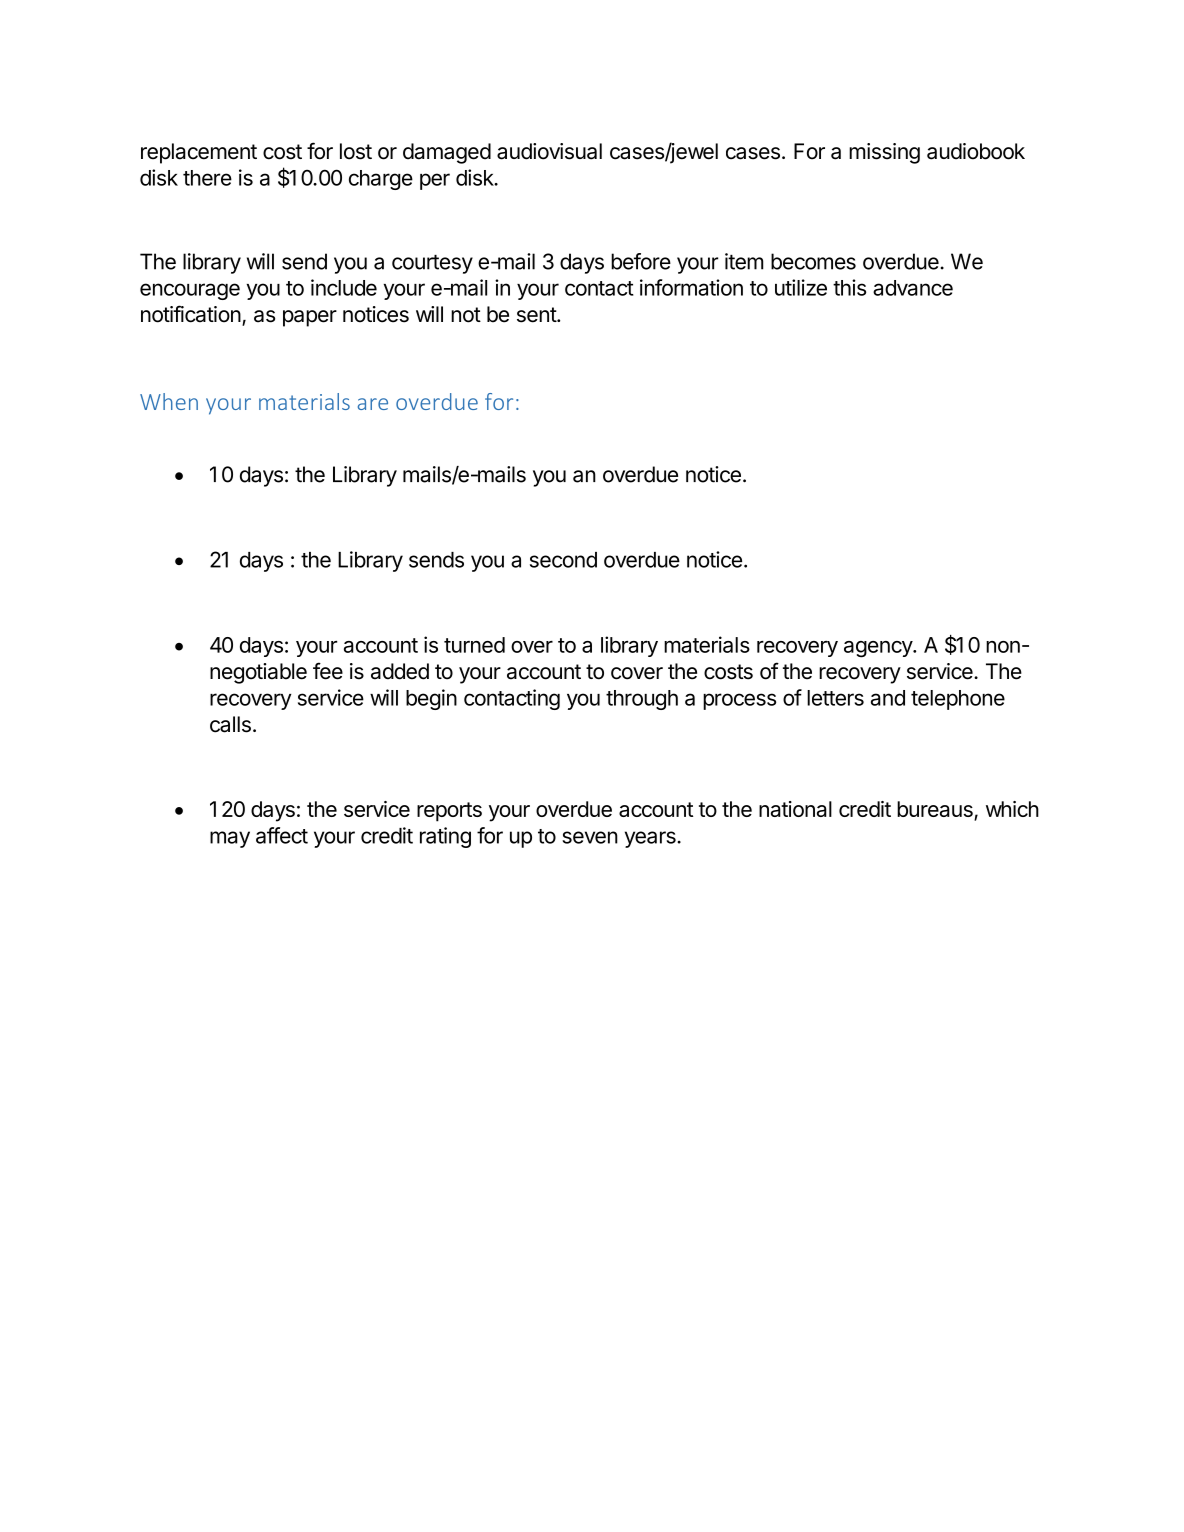 The width and height of the screenshot is (1184, 1532). What do you see at coordinates (549, 151) in the screenshot?
I see `audiovisual` at bounding box center [549, 151].
